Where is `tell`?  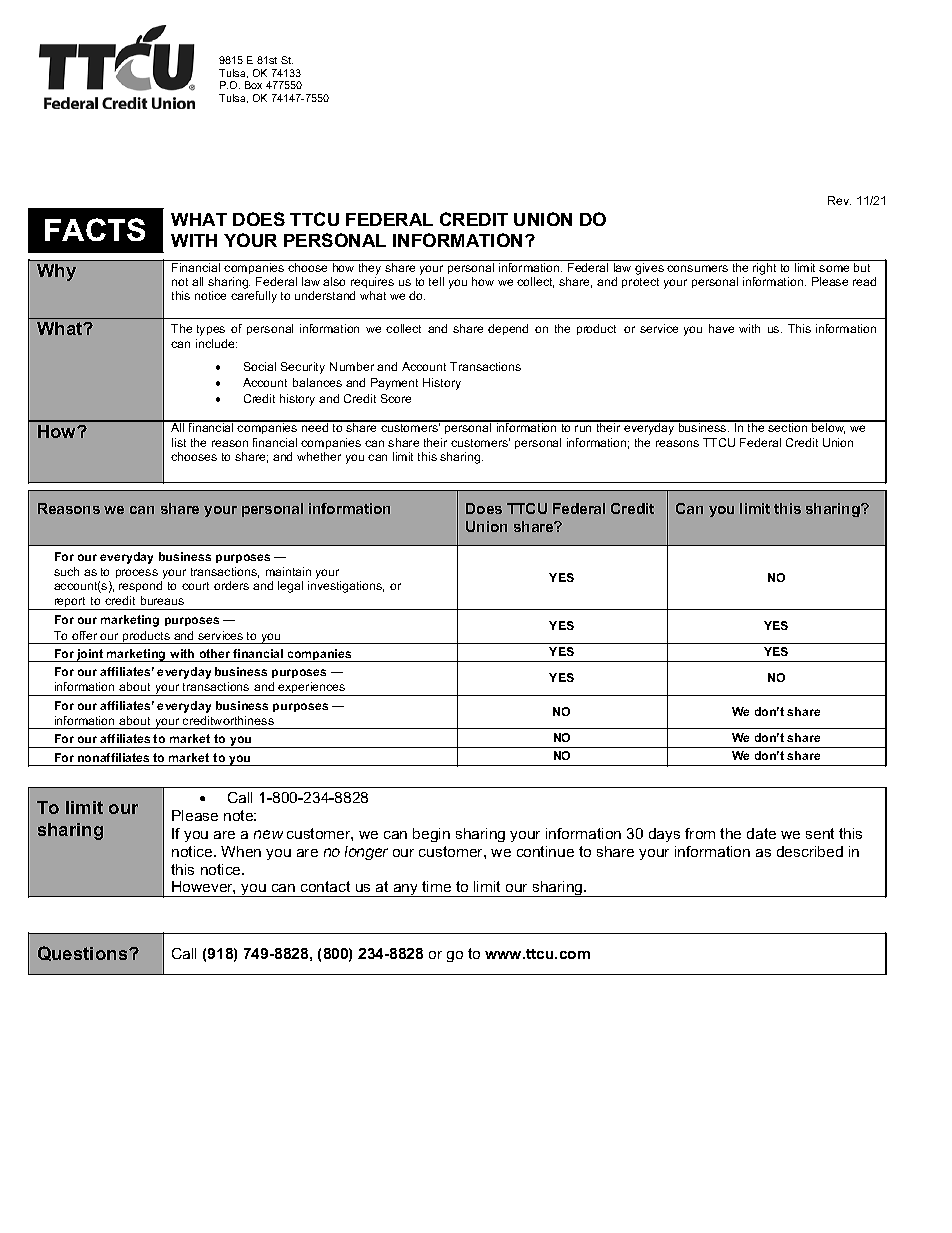 tell is located at coordinates (436, 281).
